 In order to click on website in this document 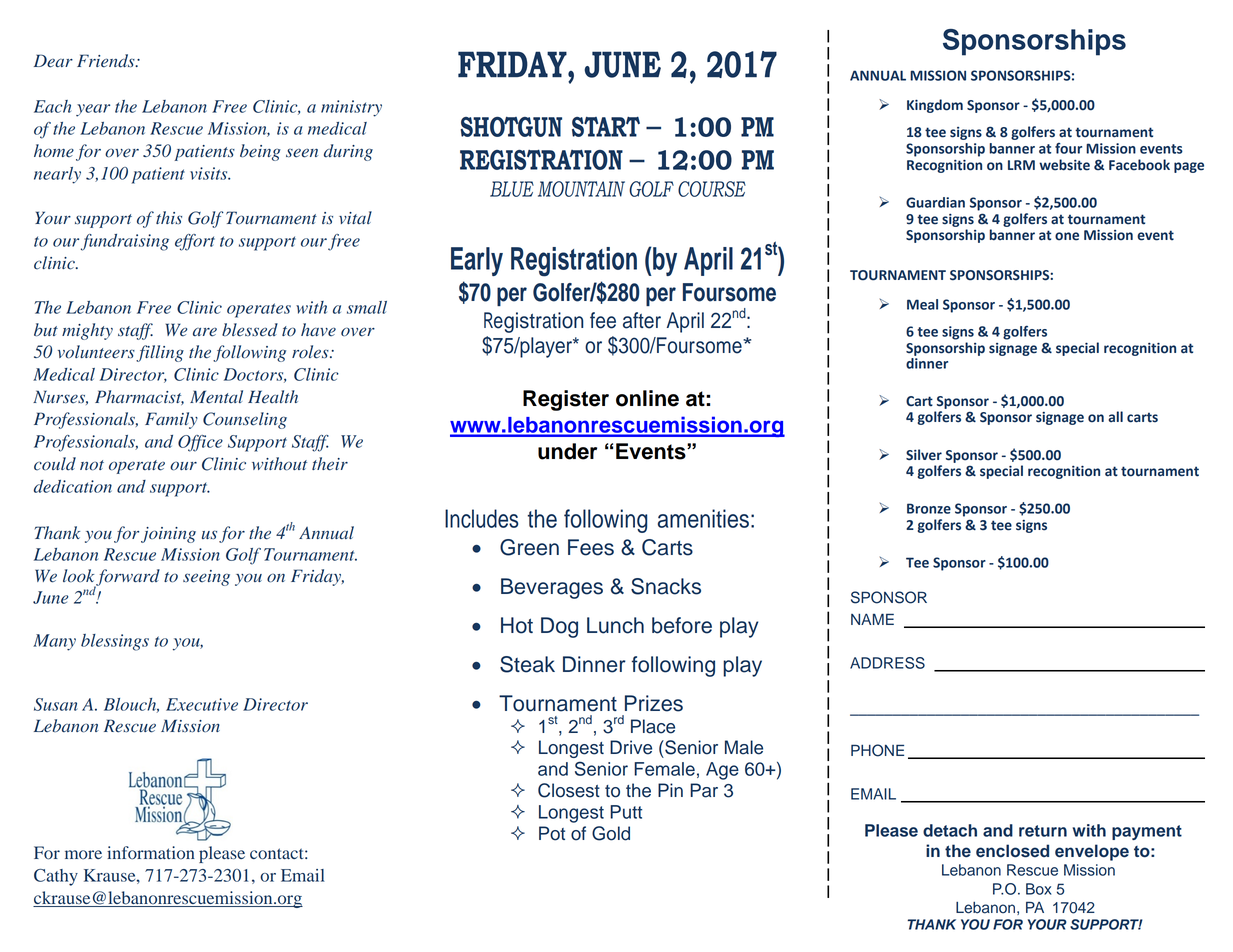, I will do `click(1064, 165)`.
